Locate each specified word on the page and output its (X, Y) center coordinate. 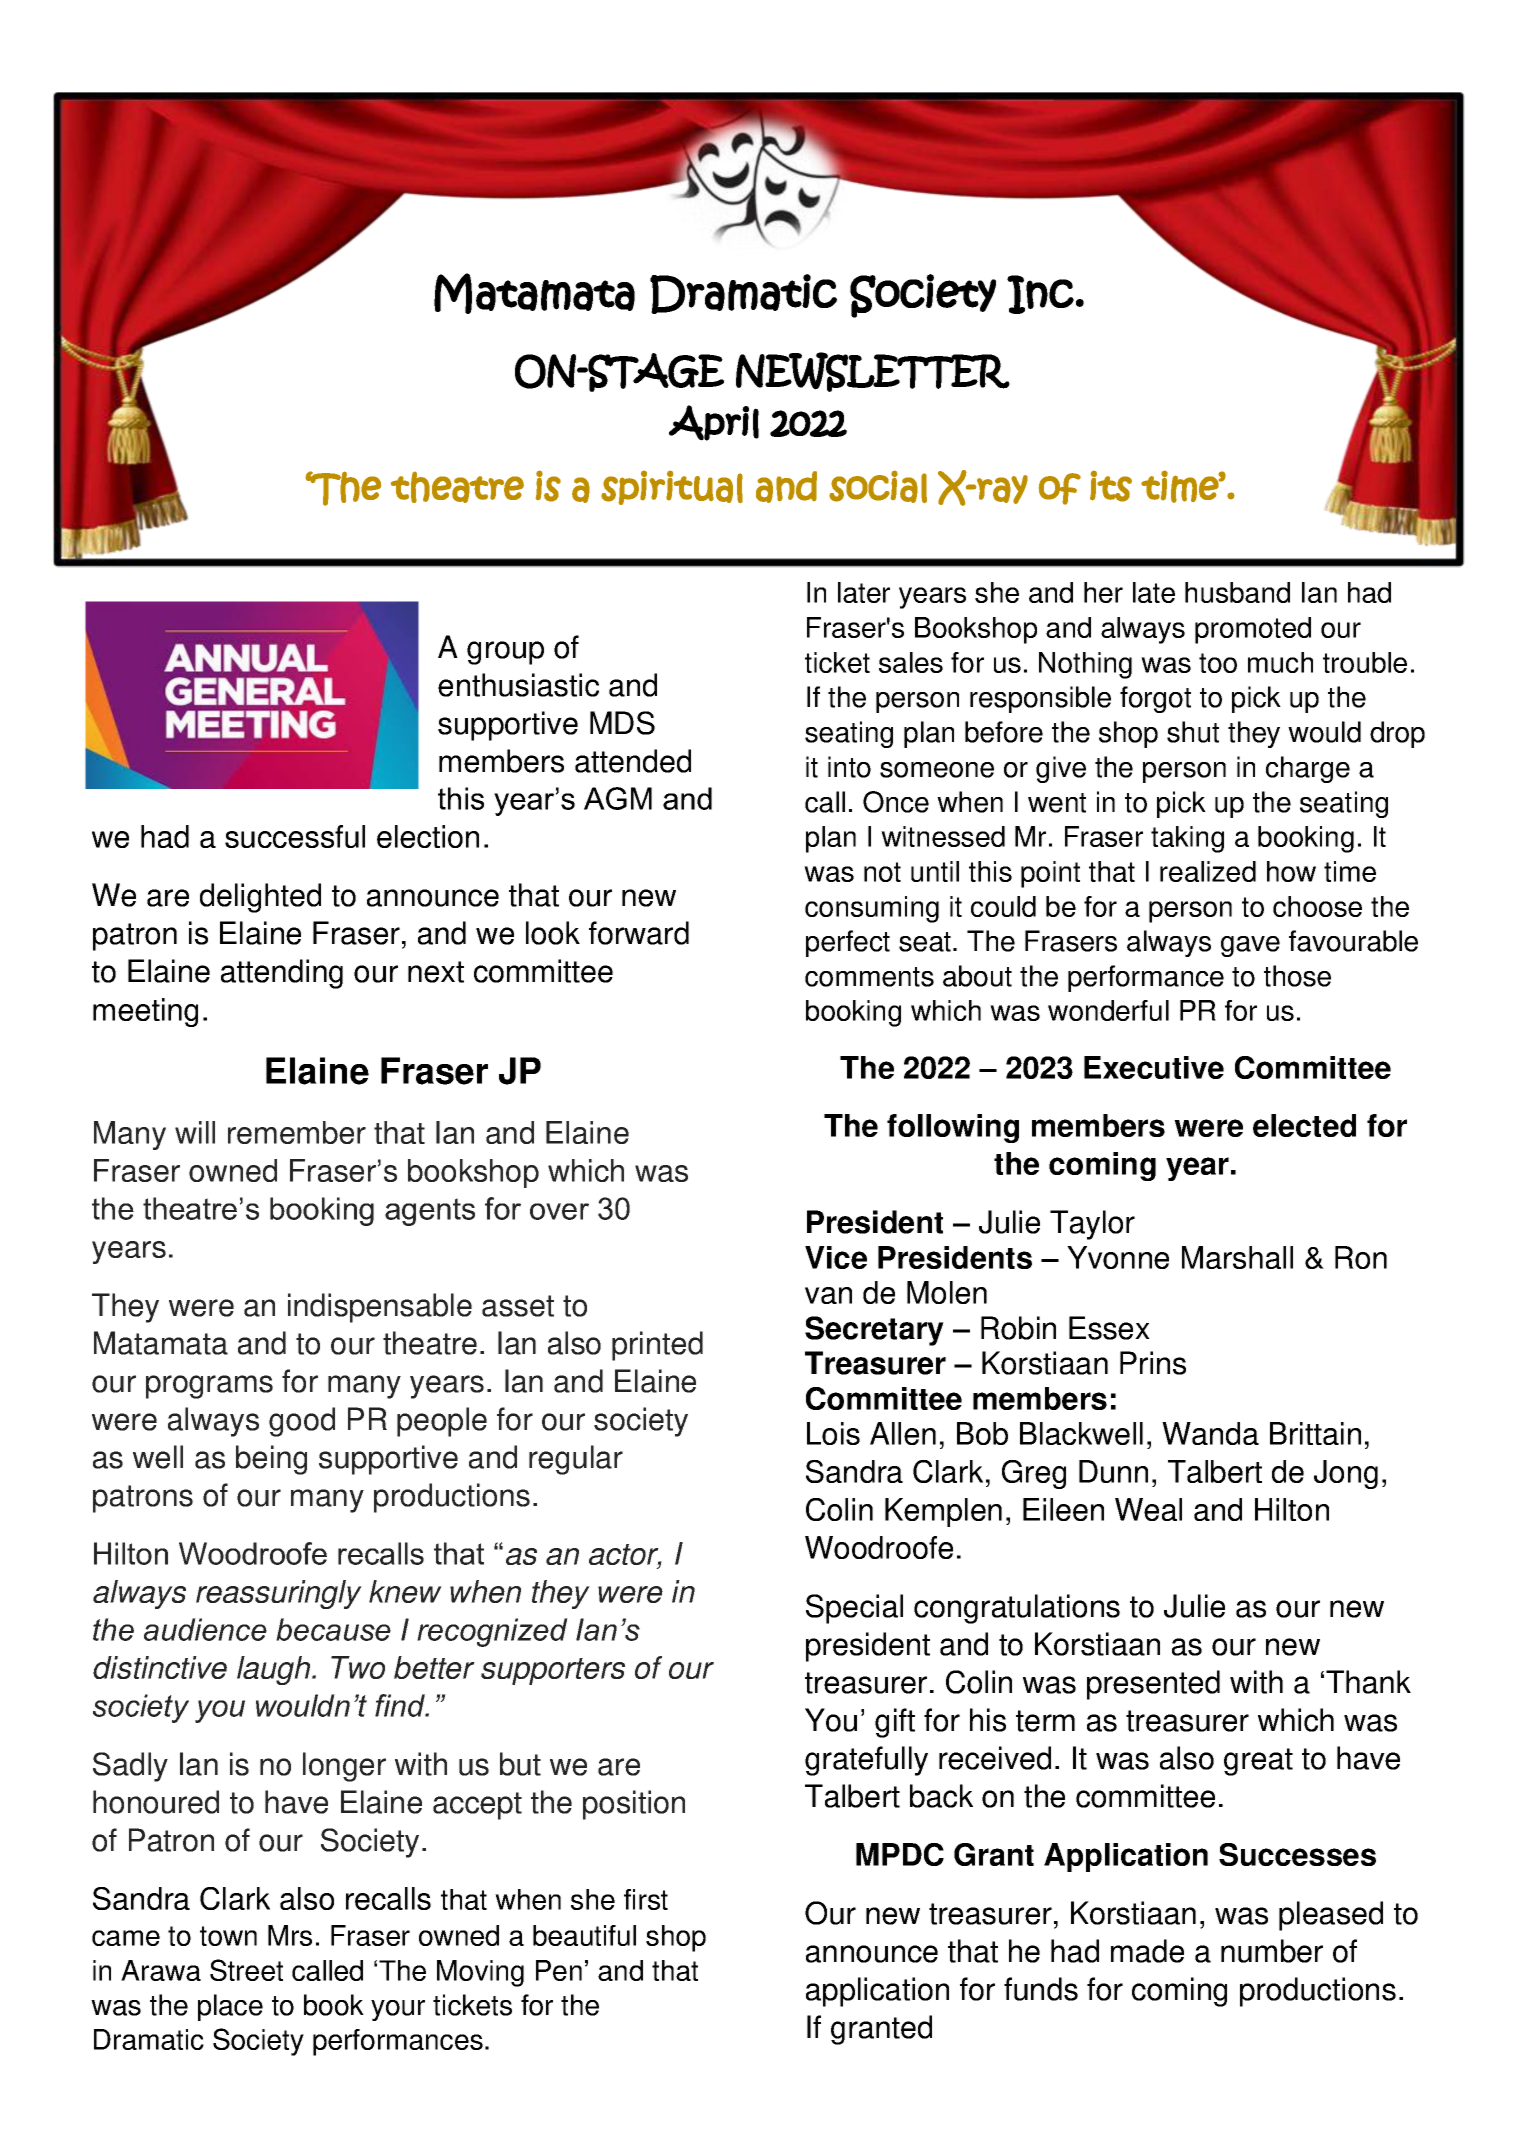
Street (246, 1970)
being (271, 1460)
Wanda (1210, 1433)
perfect (848, 943)
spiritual (672, 487)
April (714, 423)
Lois (833, 1433)
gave (1250, 946)
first (646, 1899)
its (1111, 486)
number (1272, 1951)
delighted (260, 898)
